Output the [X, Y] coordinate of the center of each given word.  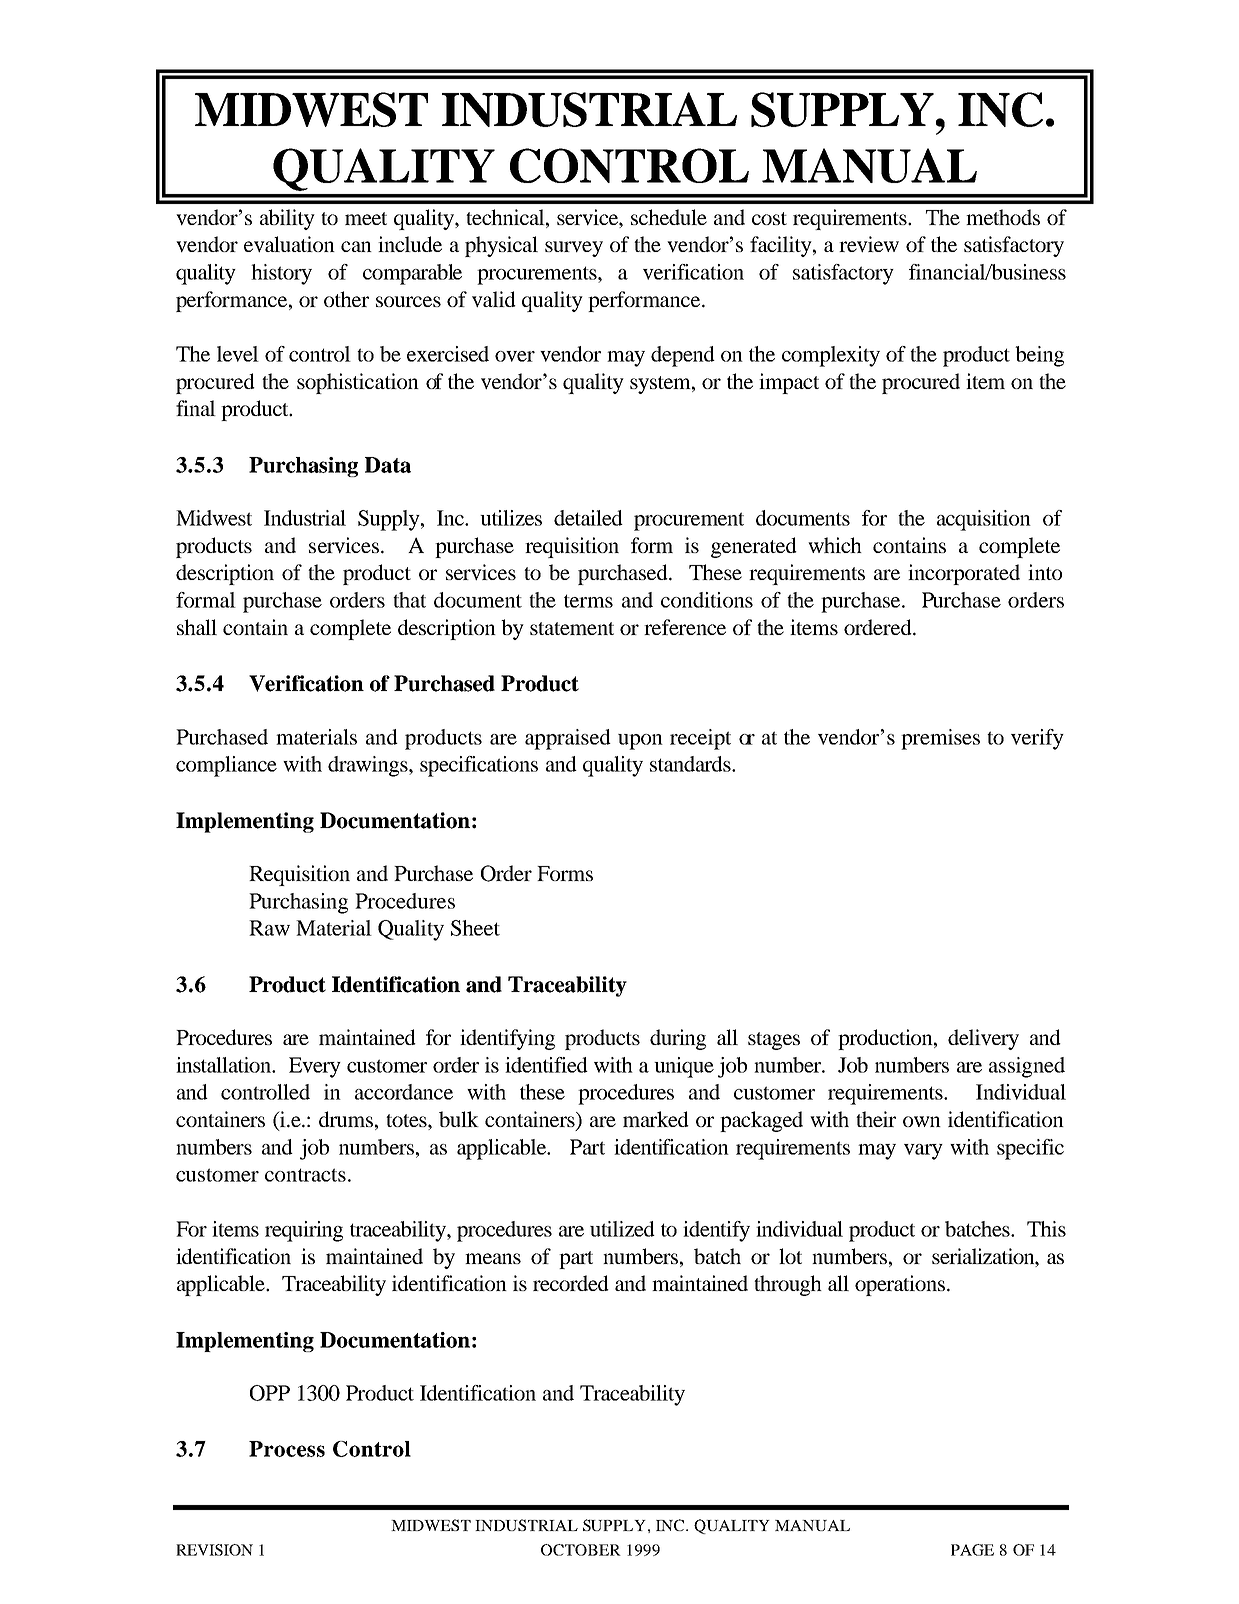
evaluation [289, 244]
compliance [226, 766]
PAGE [972, 1550]
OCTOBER [581, 1550]
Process [287, 1449]
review [869, 244]
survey [574, 249]
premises [940, 739]
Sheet [475, 928]
